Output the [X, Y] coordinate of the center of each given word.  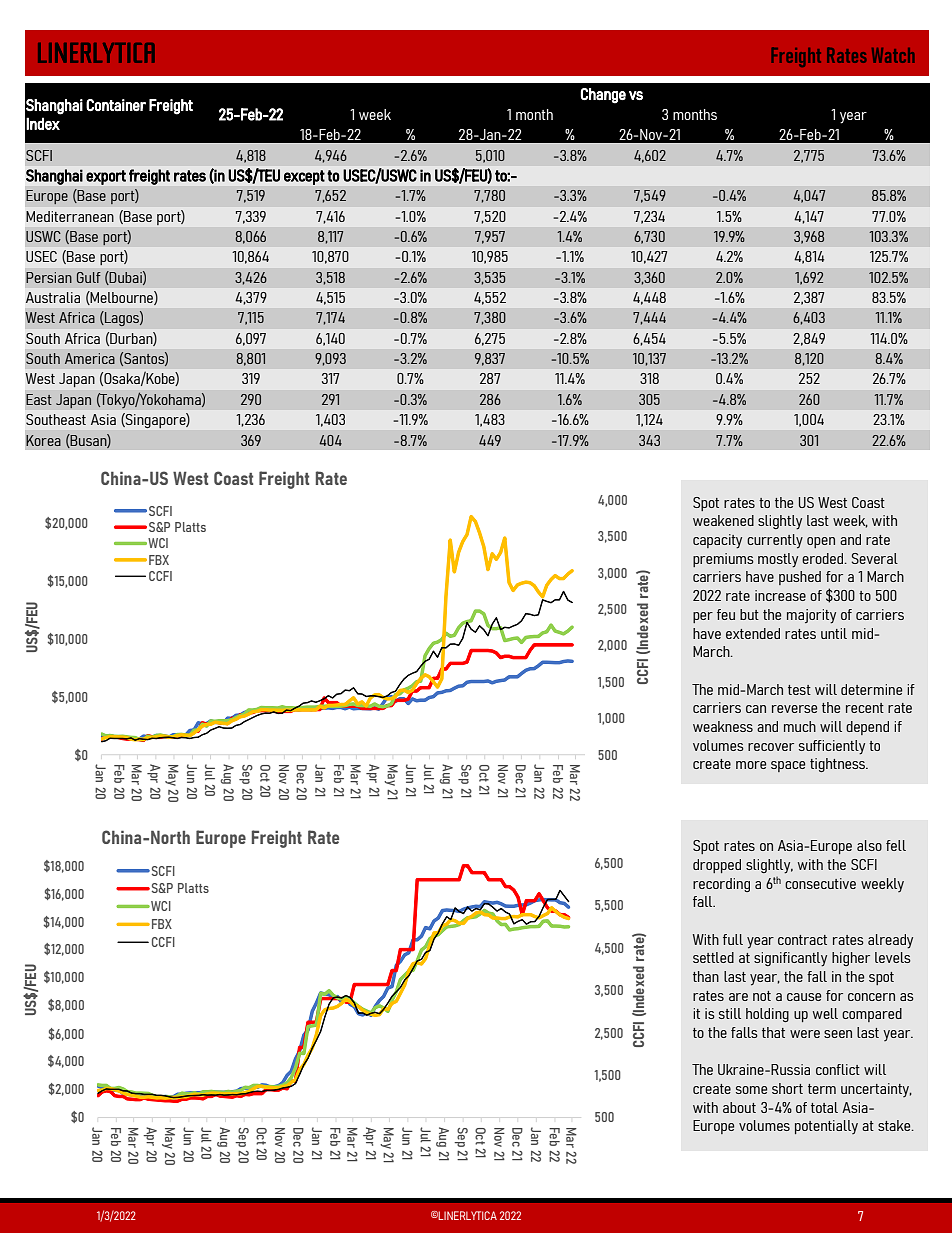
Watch [893, 55]
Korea [43, 440]
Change [603, 96]
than [706, 976]
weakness [723, 726]
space [788, 766]
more [751, 765]
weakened [723, 520]
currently [775, 541]
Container [116, 105]
